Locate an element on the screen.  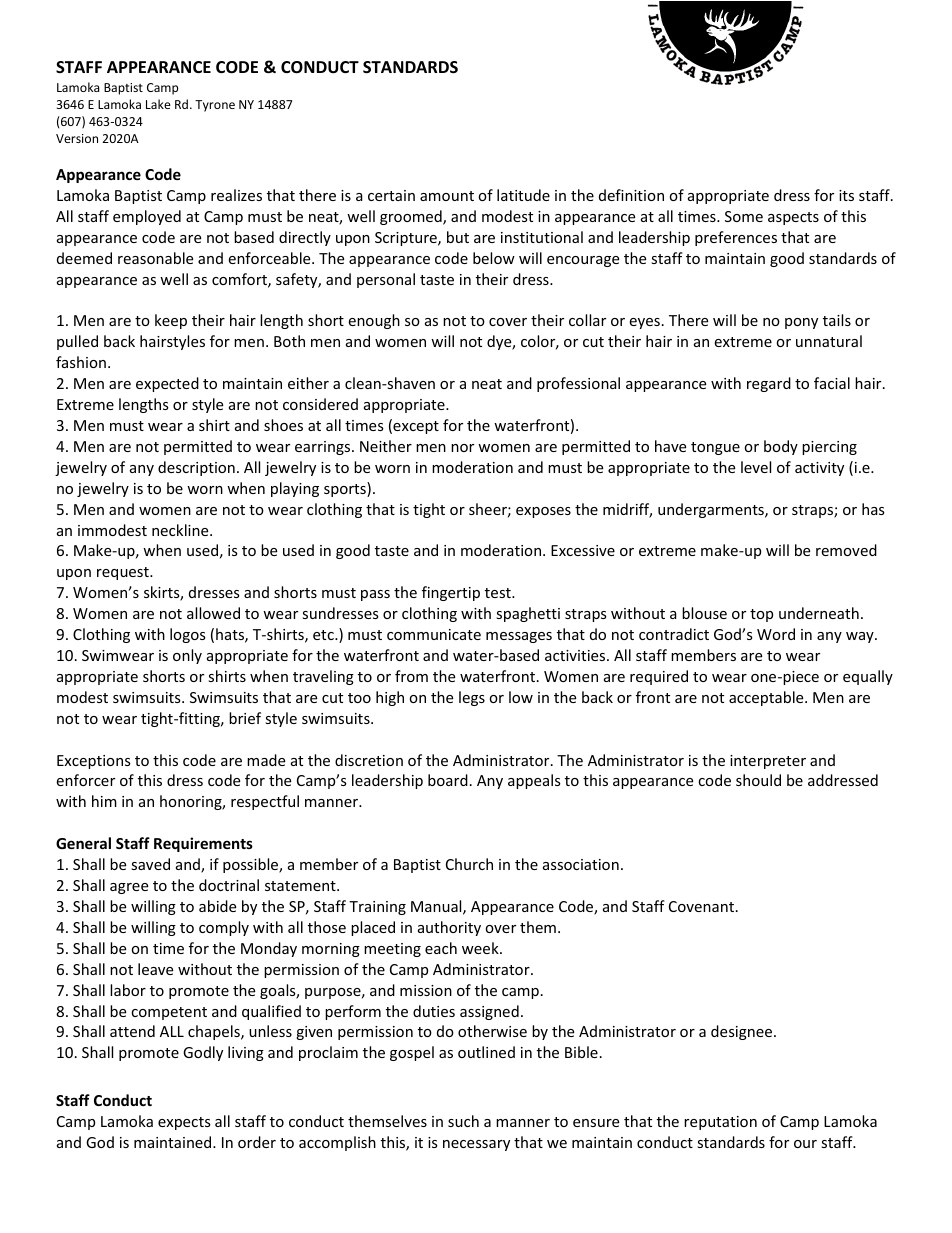
undergarments is located at coordinates (712, 510).
